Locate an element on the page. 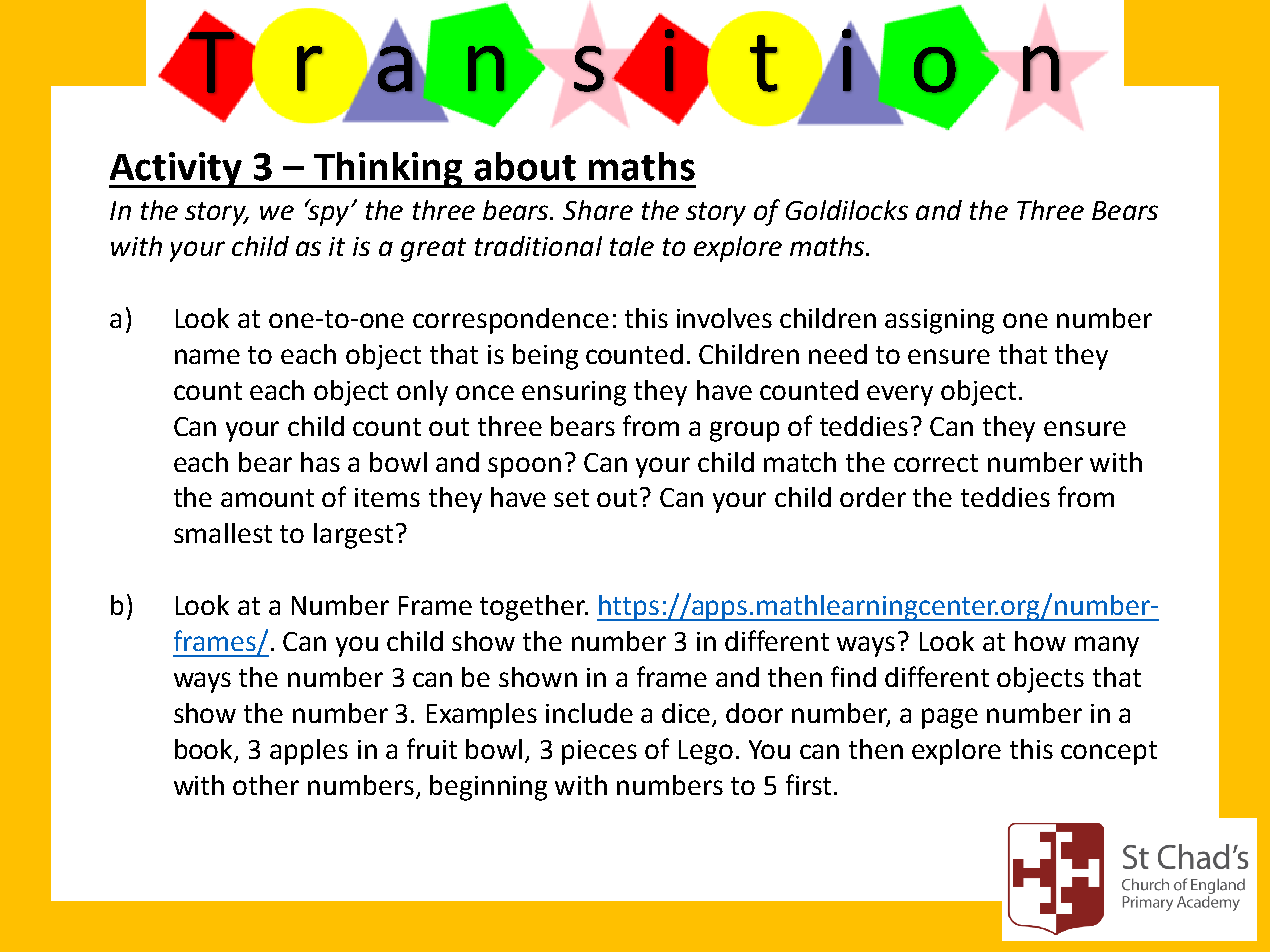 This document has width=1270, height=952. other is located at coordinates (266, 785).
